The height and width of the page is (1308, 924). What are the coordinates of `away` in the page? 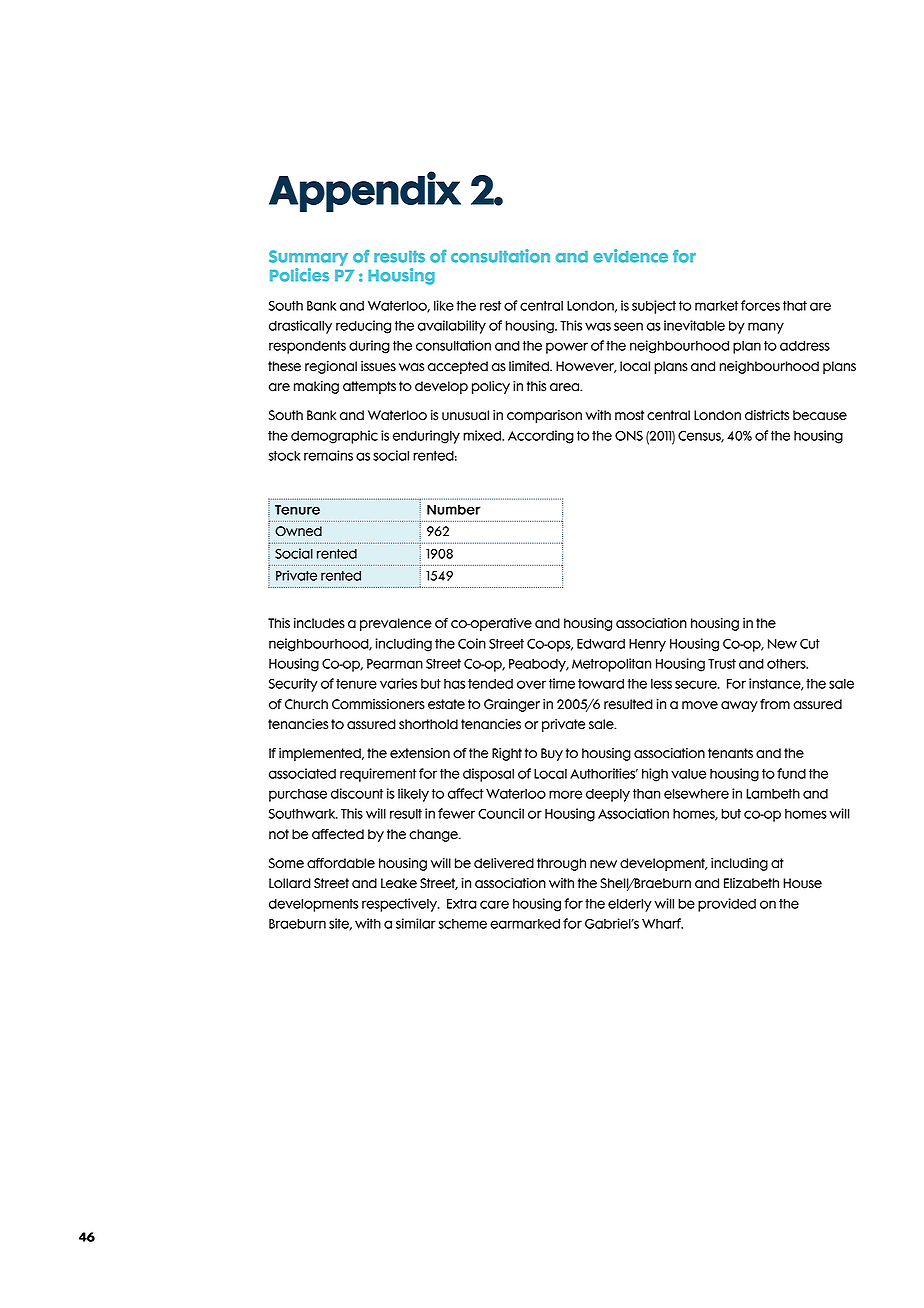 It's located at (739, 706).
